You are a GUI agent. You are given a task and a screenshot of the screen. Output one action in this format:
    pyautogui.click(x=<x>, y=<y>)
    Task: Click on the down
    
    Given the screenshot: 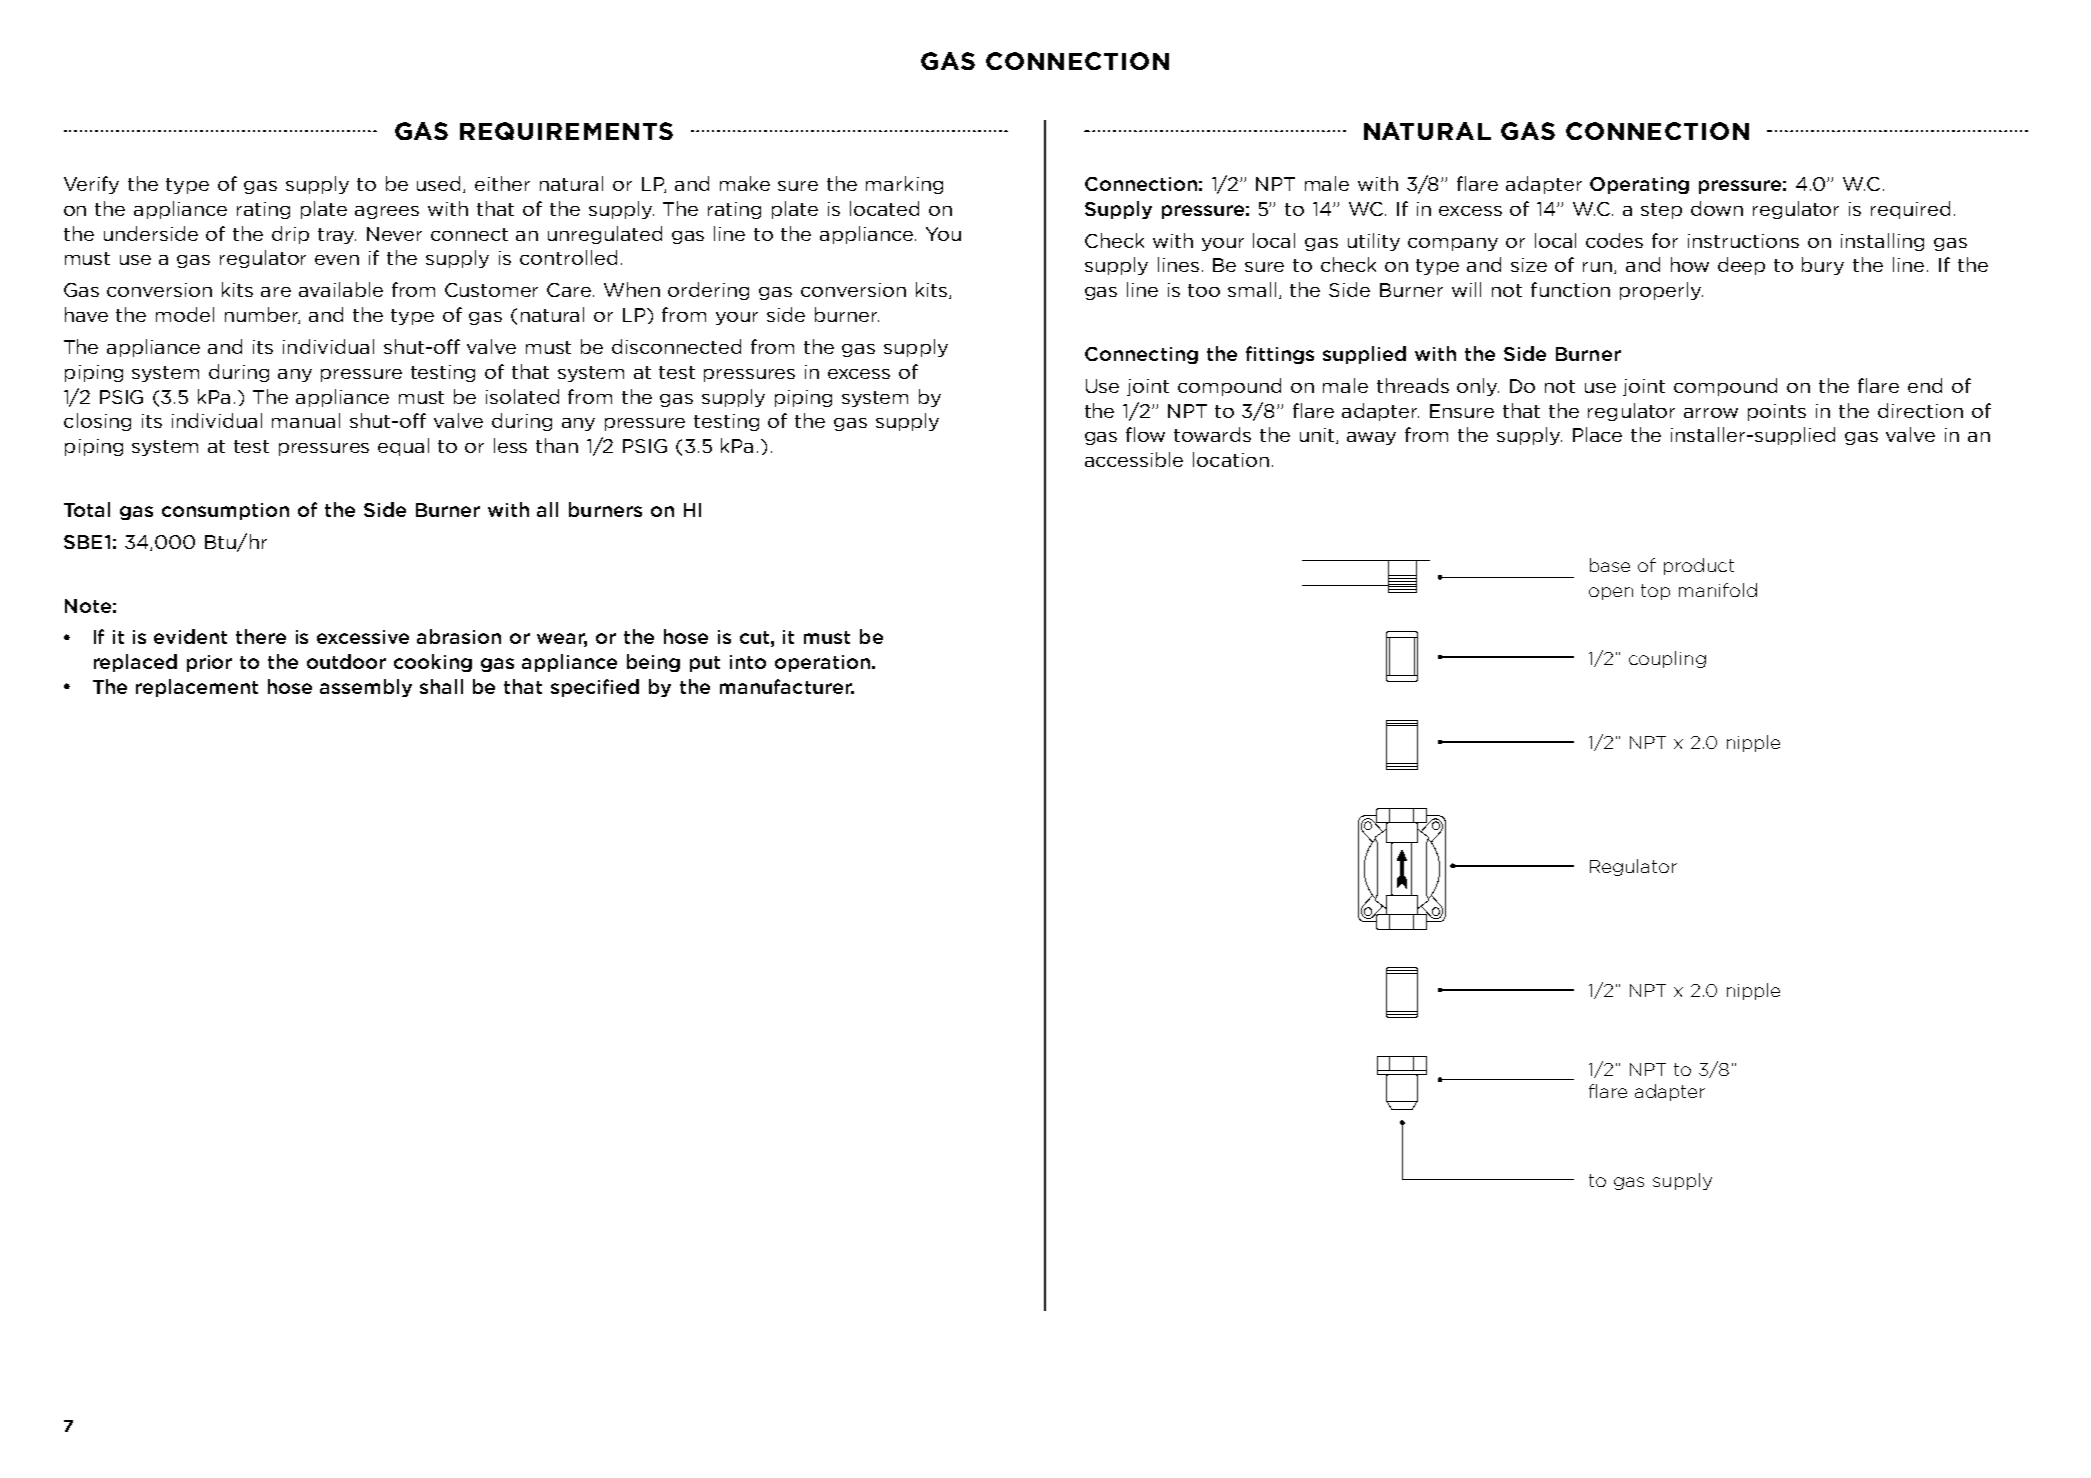 What is the action you would take?
    pyautogui.click(x=1717, y=208)
